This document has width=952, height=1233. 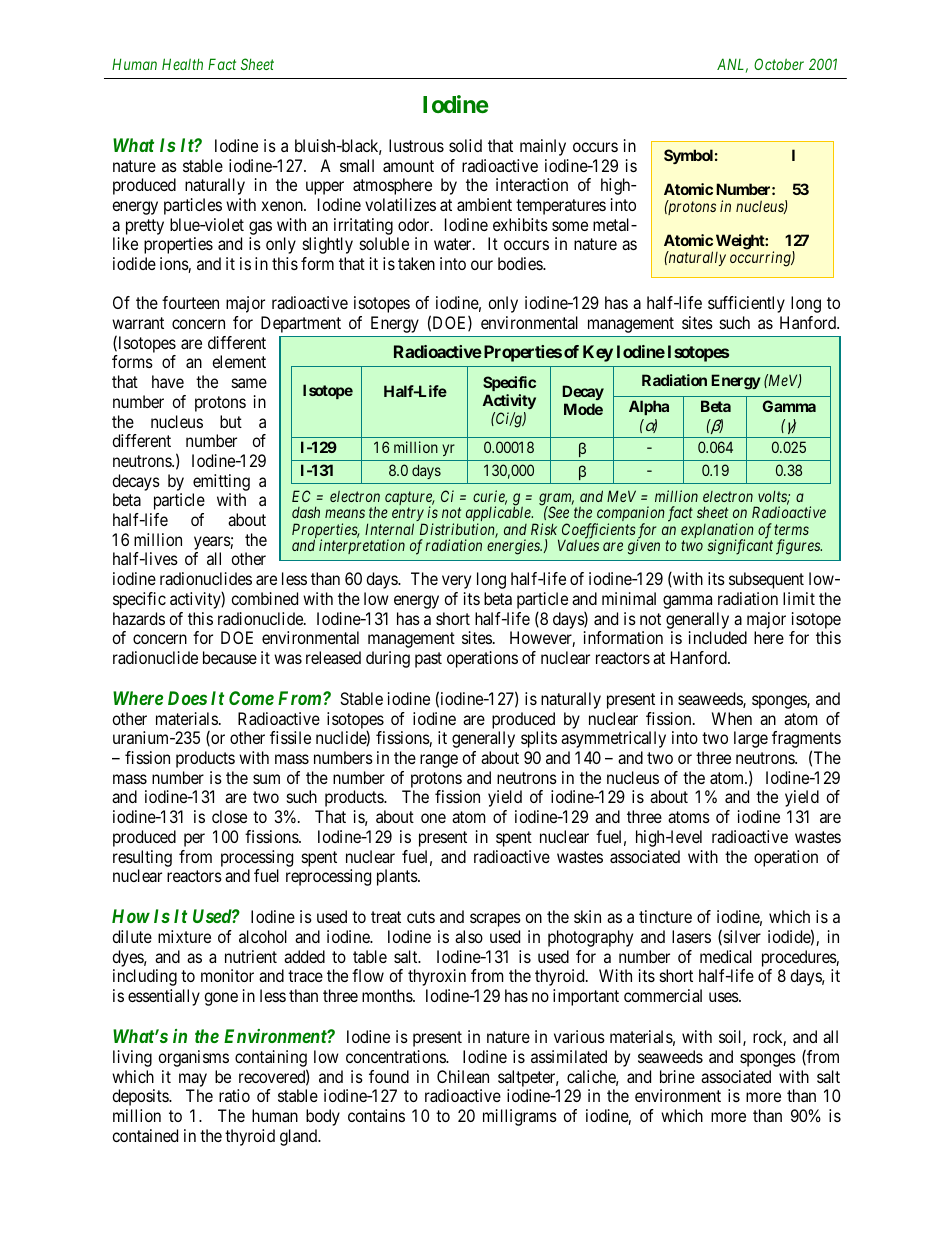 What do you see at coordinates (456, 582) in the document?
I see `very` at bounding box center [456, 582].
